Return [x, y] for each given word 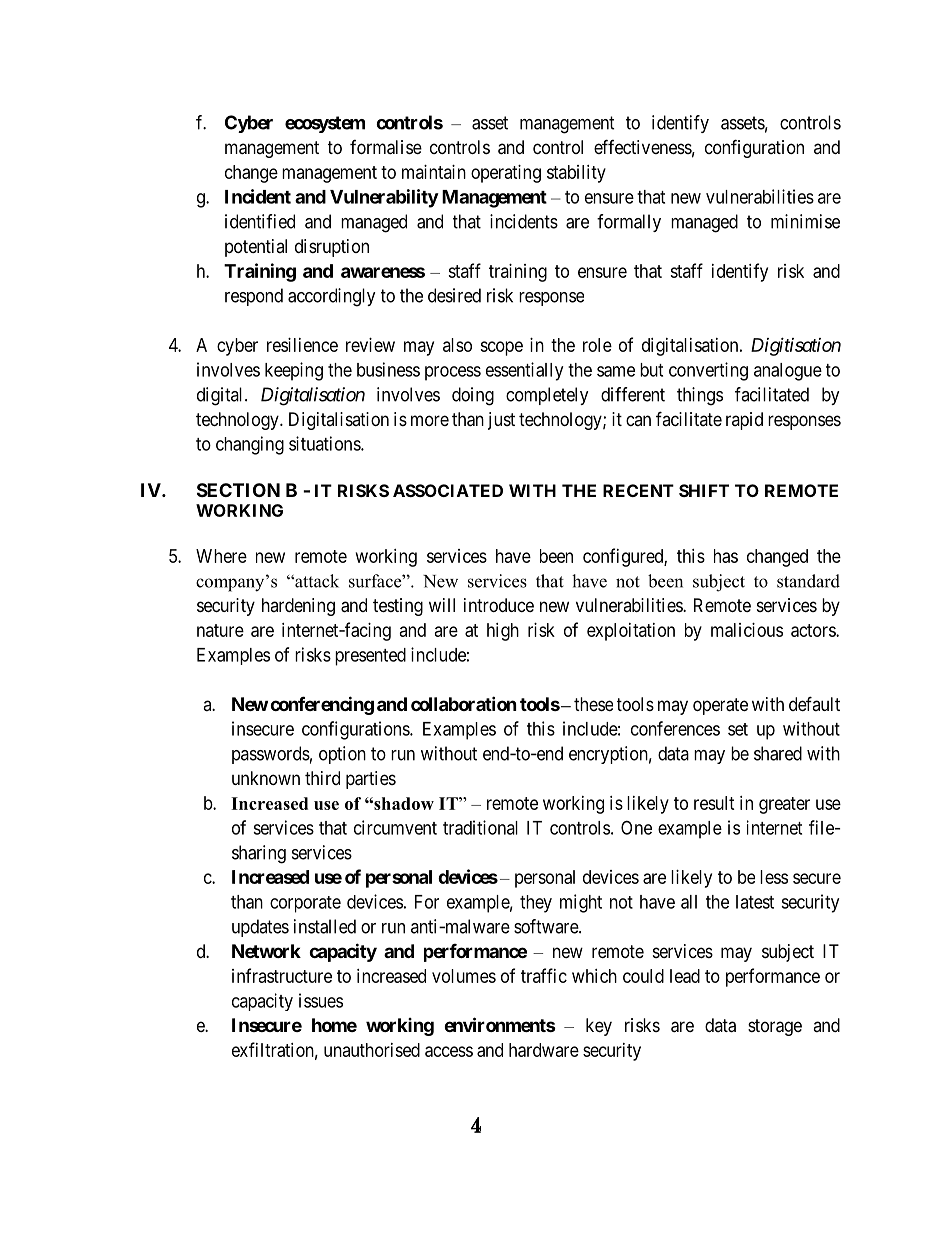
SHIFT [704, 490]
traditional [480, 827]
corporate [305, 904]
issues [321, 1000]
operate [720, 706]
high [503, 632]
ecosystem [325, 124]
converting [708, 371]
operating [506, 174]
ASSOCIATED [448, 490]
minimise [805, 221]
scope [501, 348]
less [774, 877]
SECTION [238, 490]
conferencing [322, 705]
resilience [302, 345]
